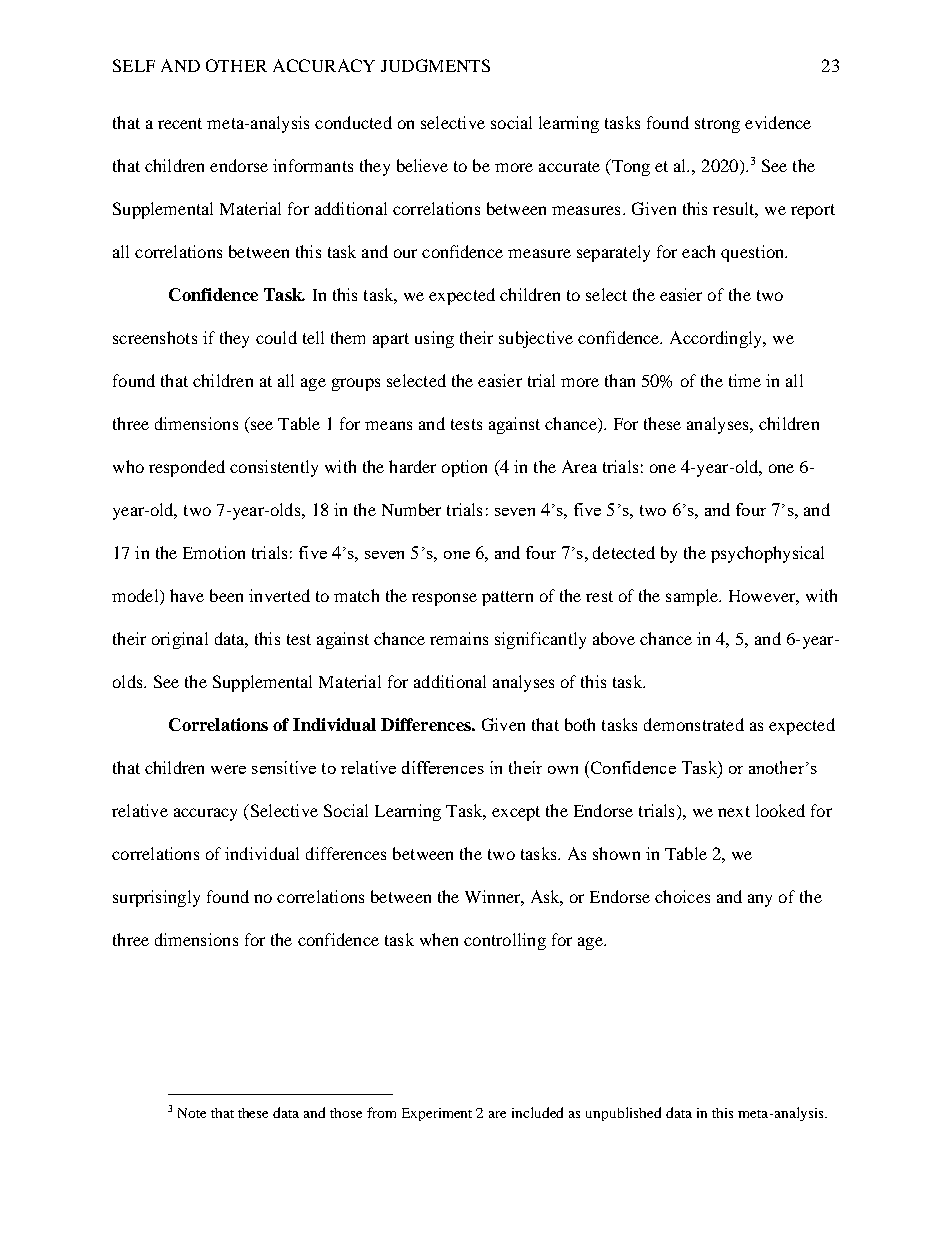  I want to click on However, so click(764, 597).
